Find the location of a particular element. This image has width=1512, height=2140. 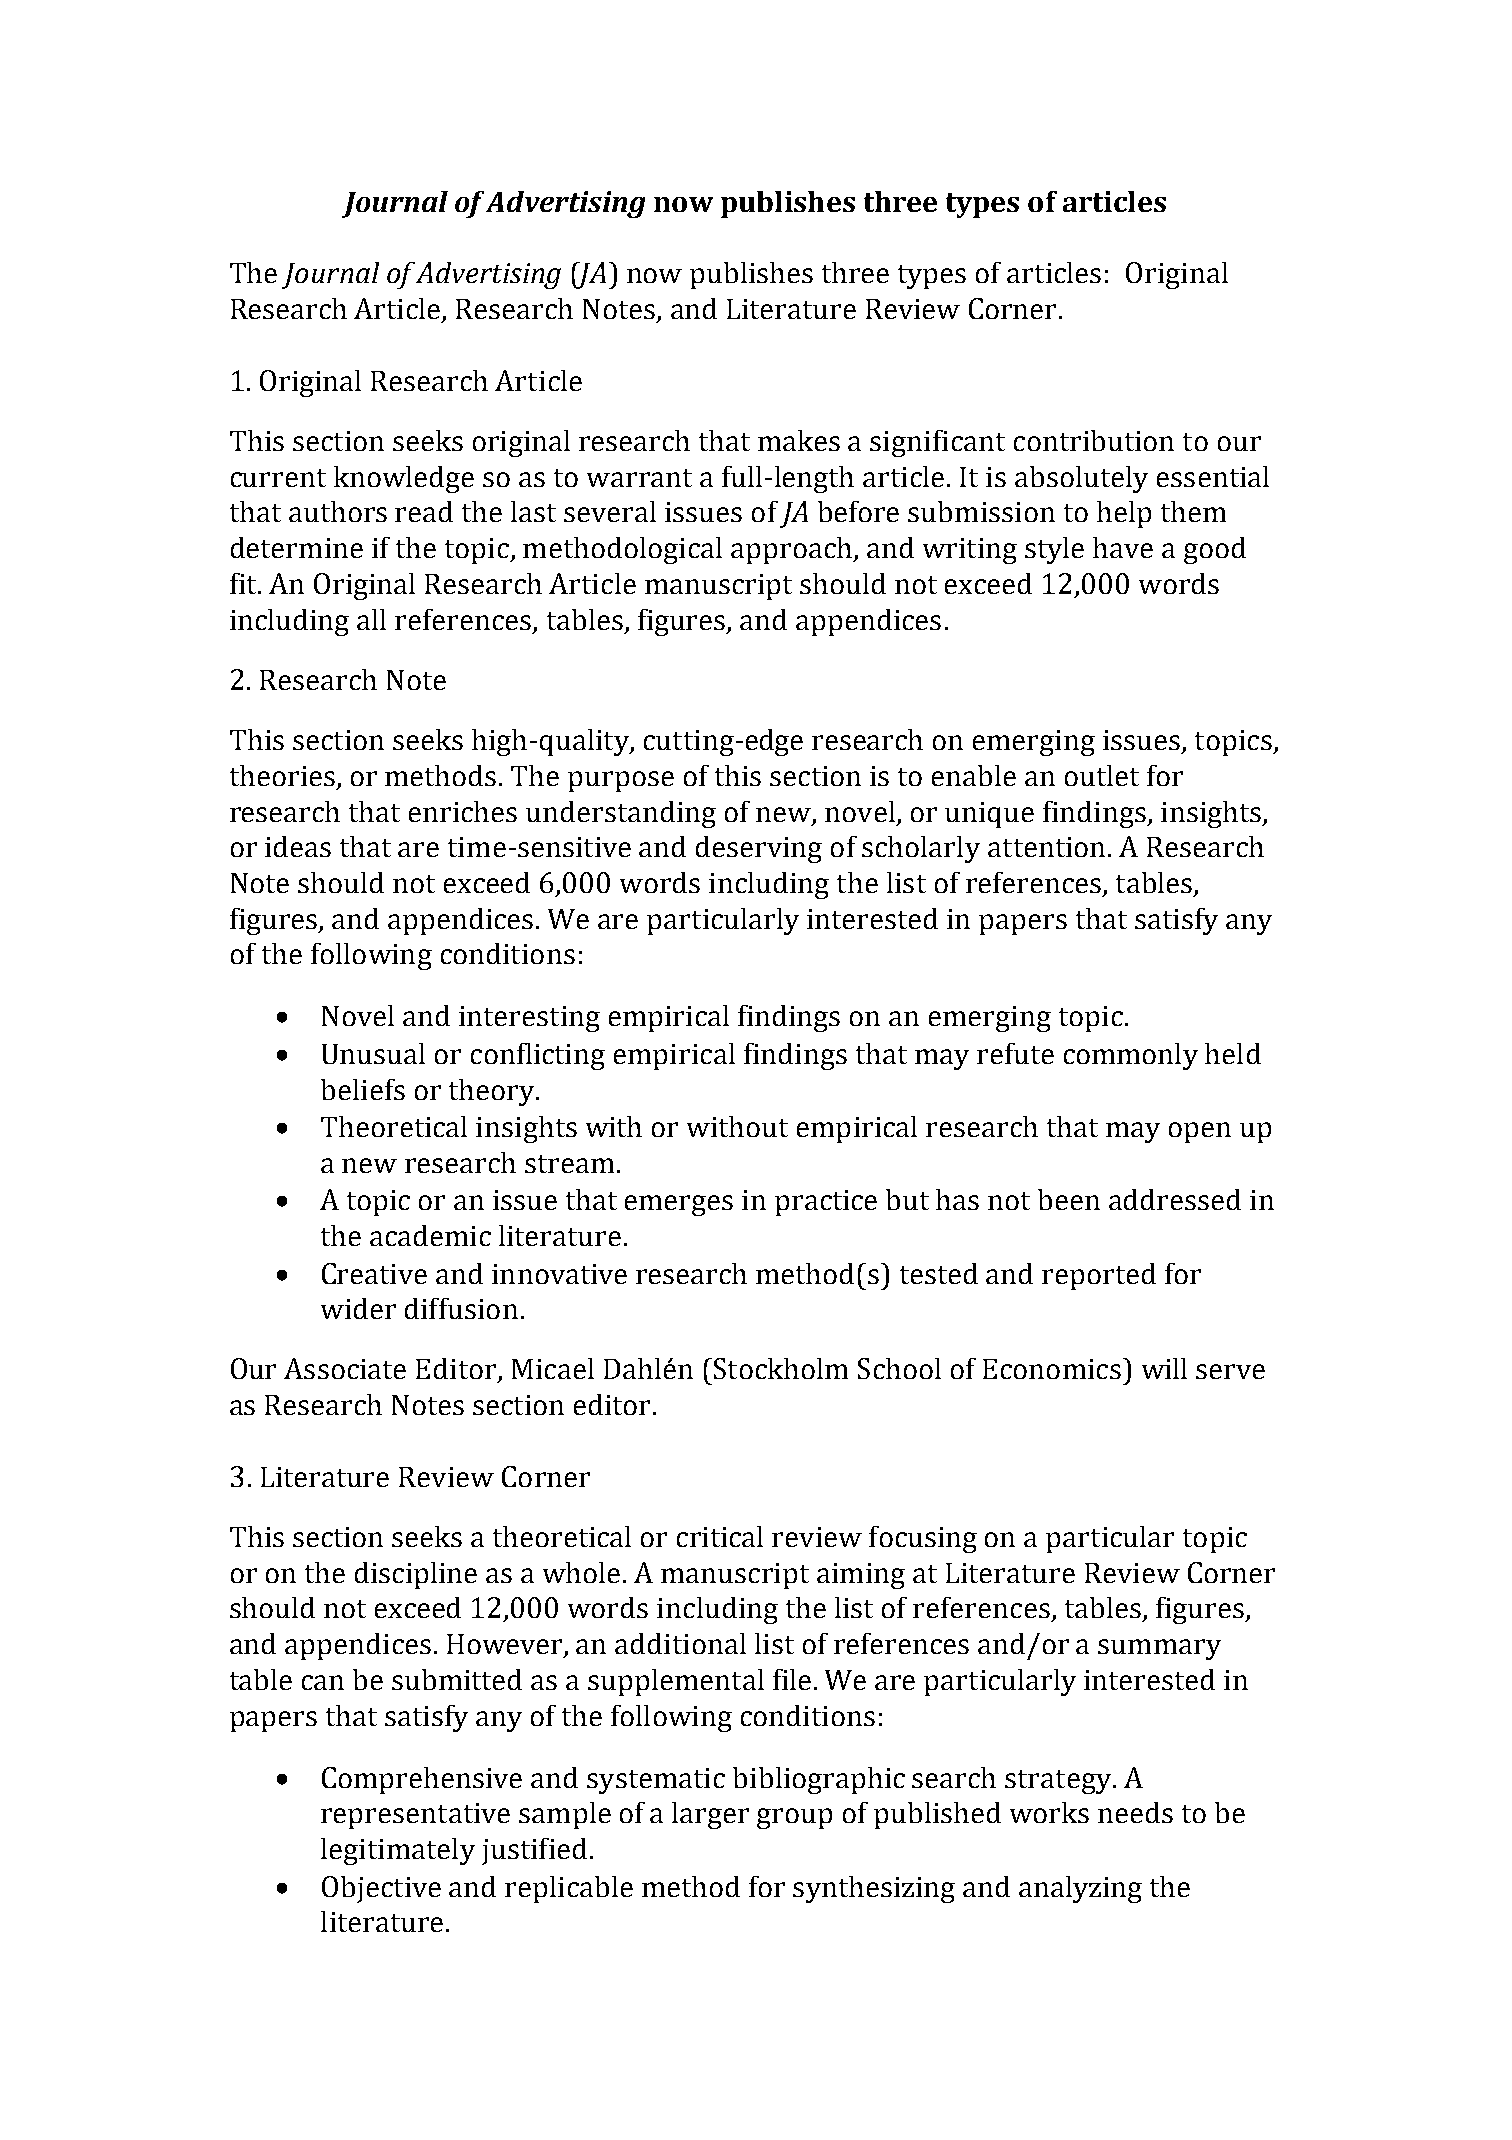

Associate is located at coordinates (345, 1368).
